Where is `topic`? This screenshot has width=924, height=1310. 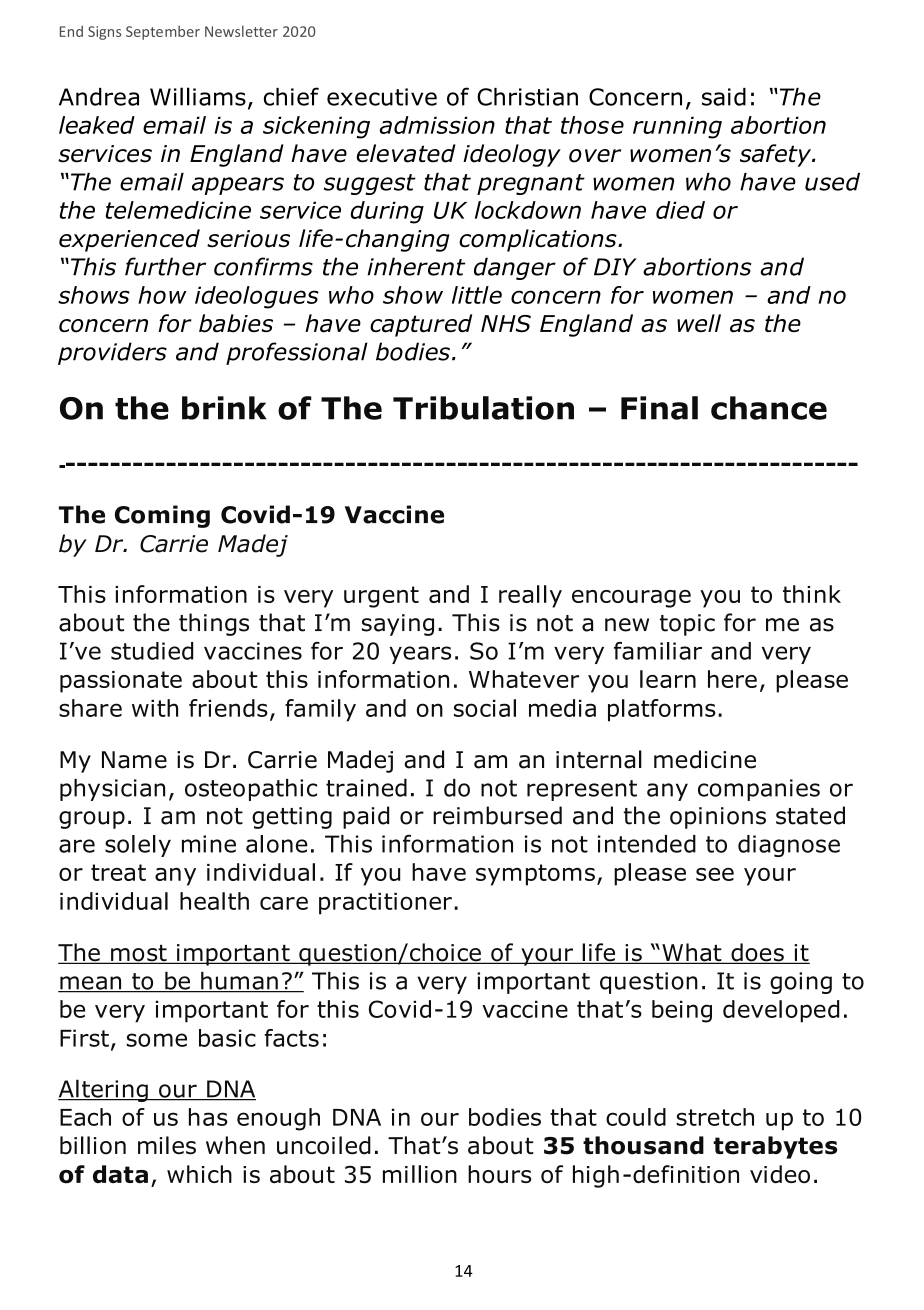
topic is located at coordinates (687, 625).
